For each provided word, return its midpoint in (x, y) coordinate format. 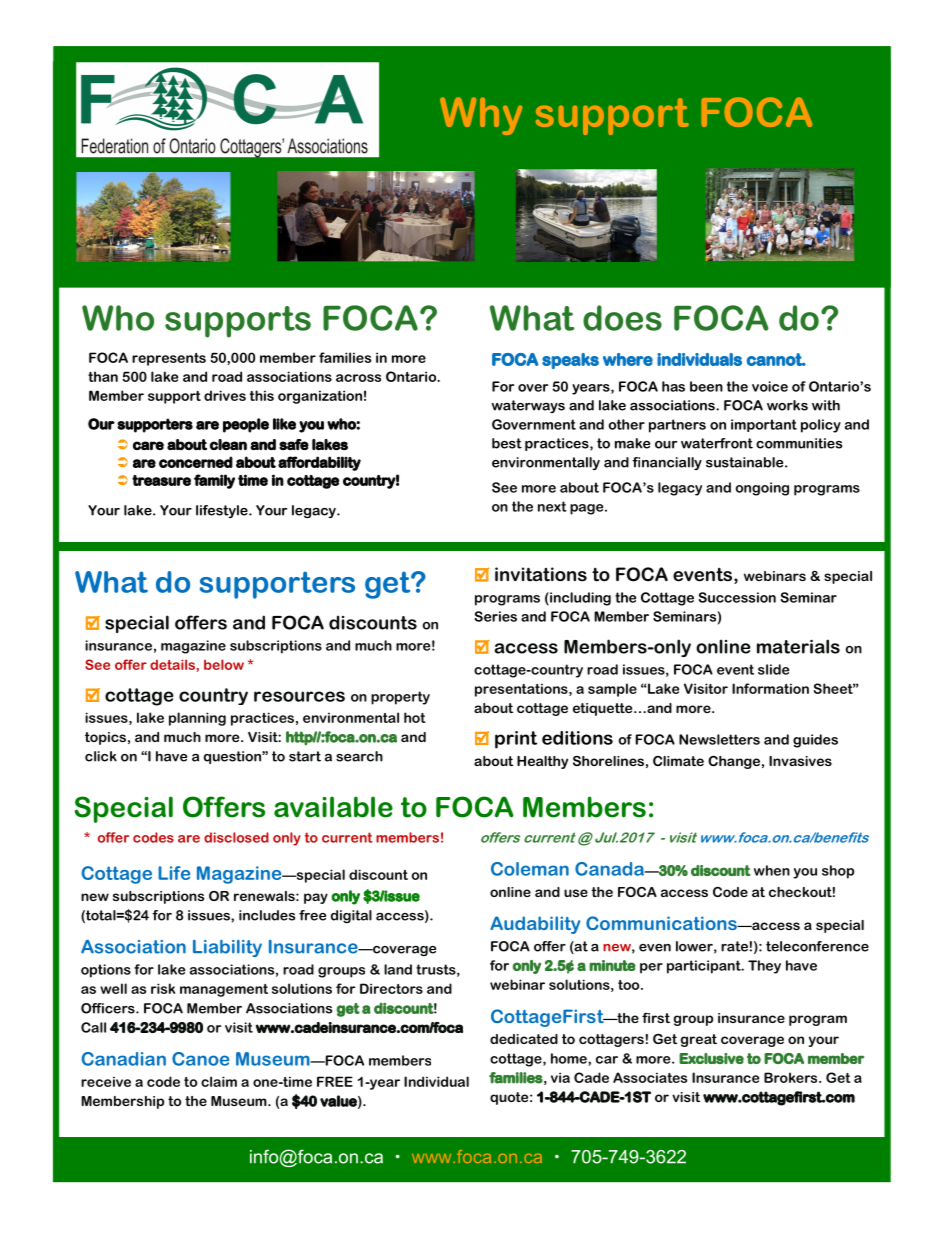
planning (197, 719)
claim (219, 1081)
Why (481, 116)
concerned (196, 462)
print (516, 740)
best (507, 443)
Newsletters (719, 739)
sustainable (746, 462)
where (628, 359)
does (622, 318)
